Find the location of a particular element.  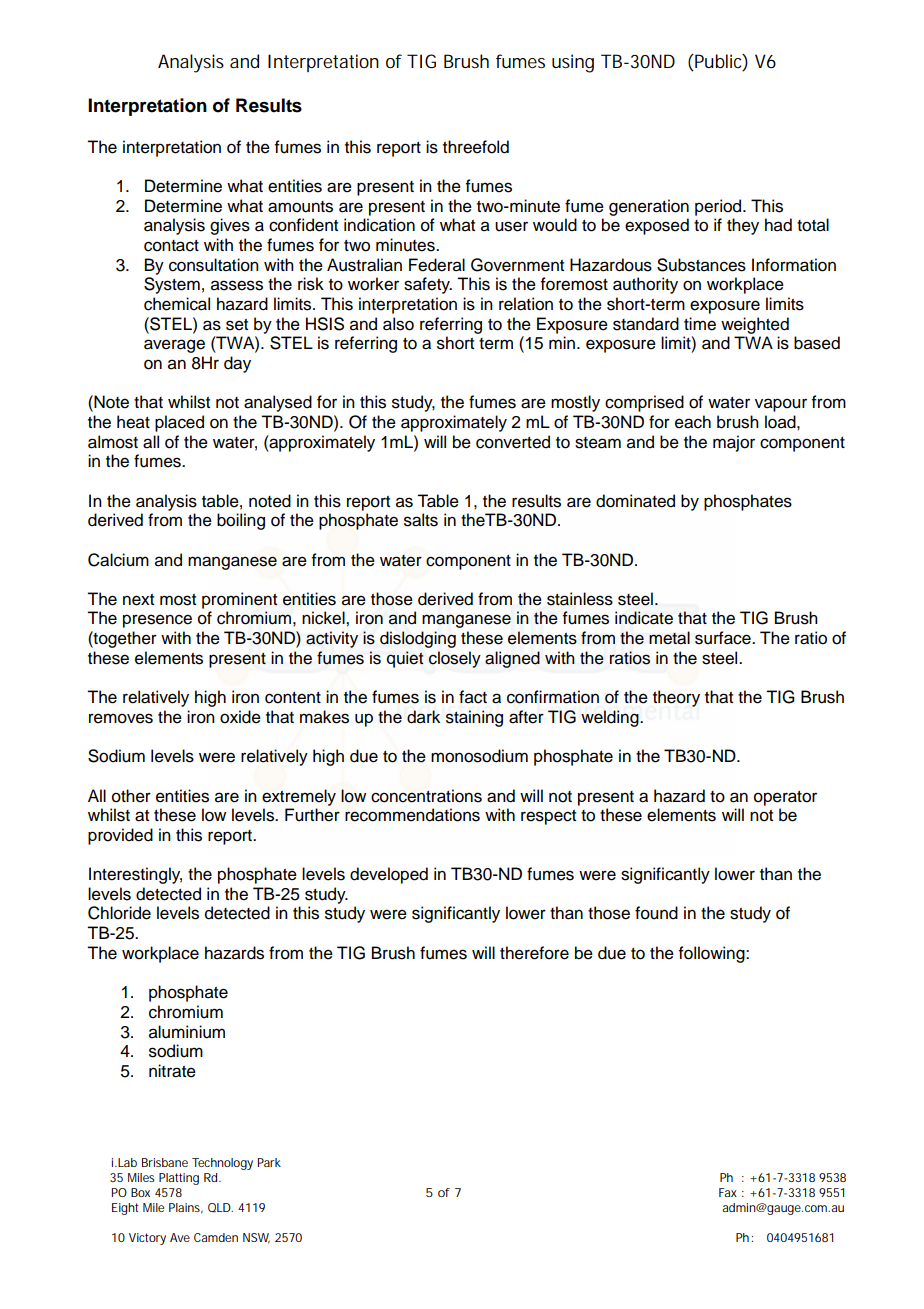

gives is located at coordinates (230, 226).
